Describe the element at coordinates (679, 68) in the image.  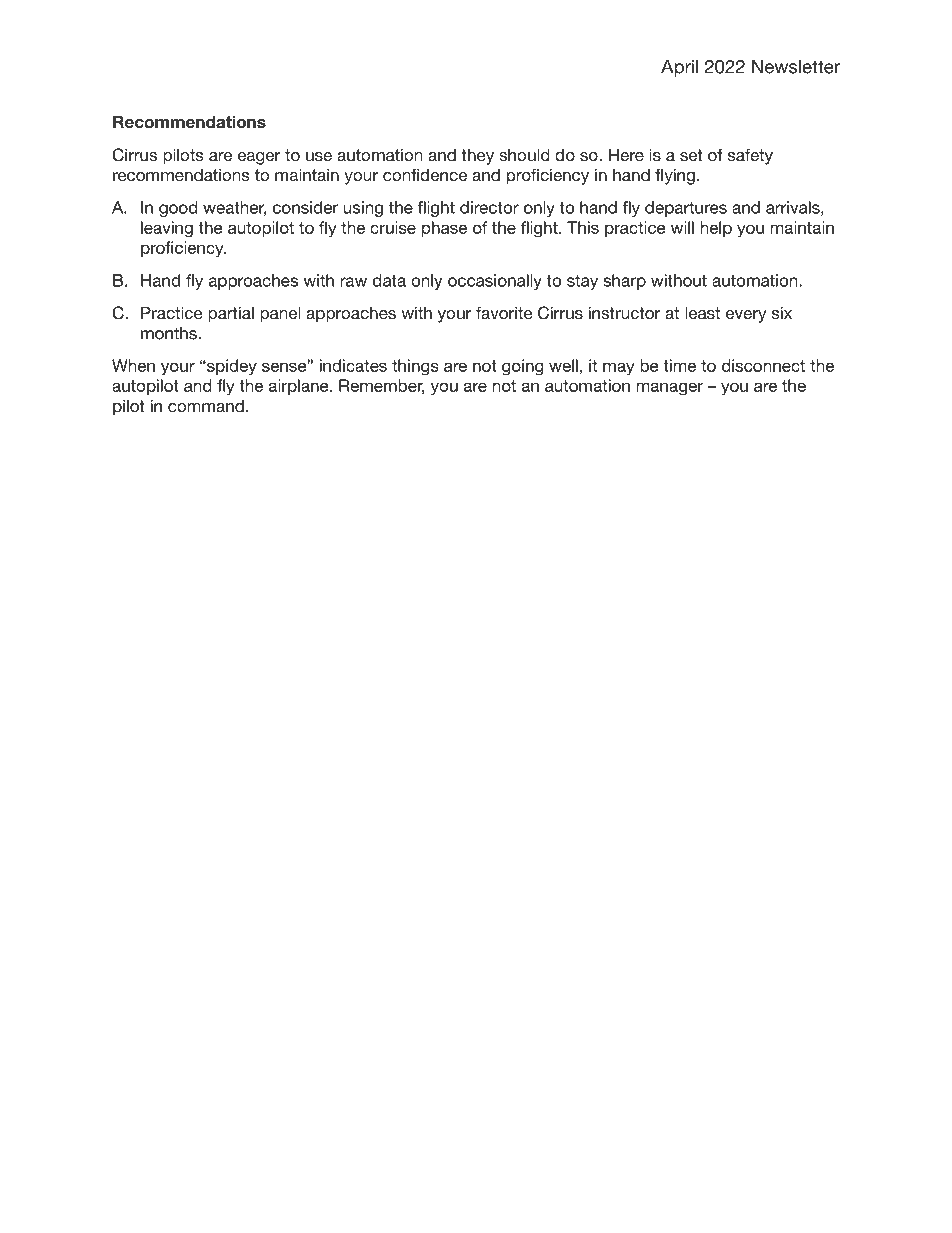
I see `April` at that location.
